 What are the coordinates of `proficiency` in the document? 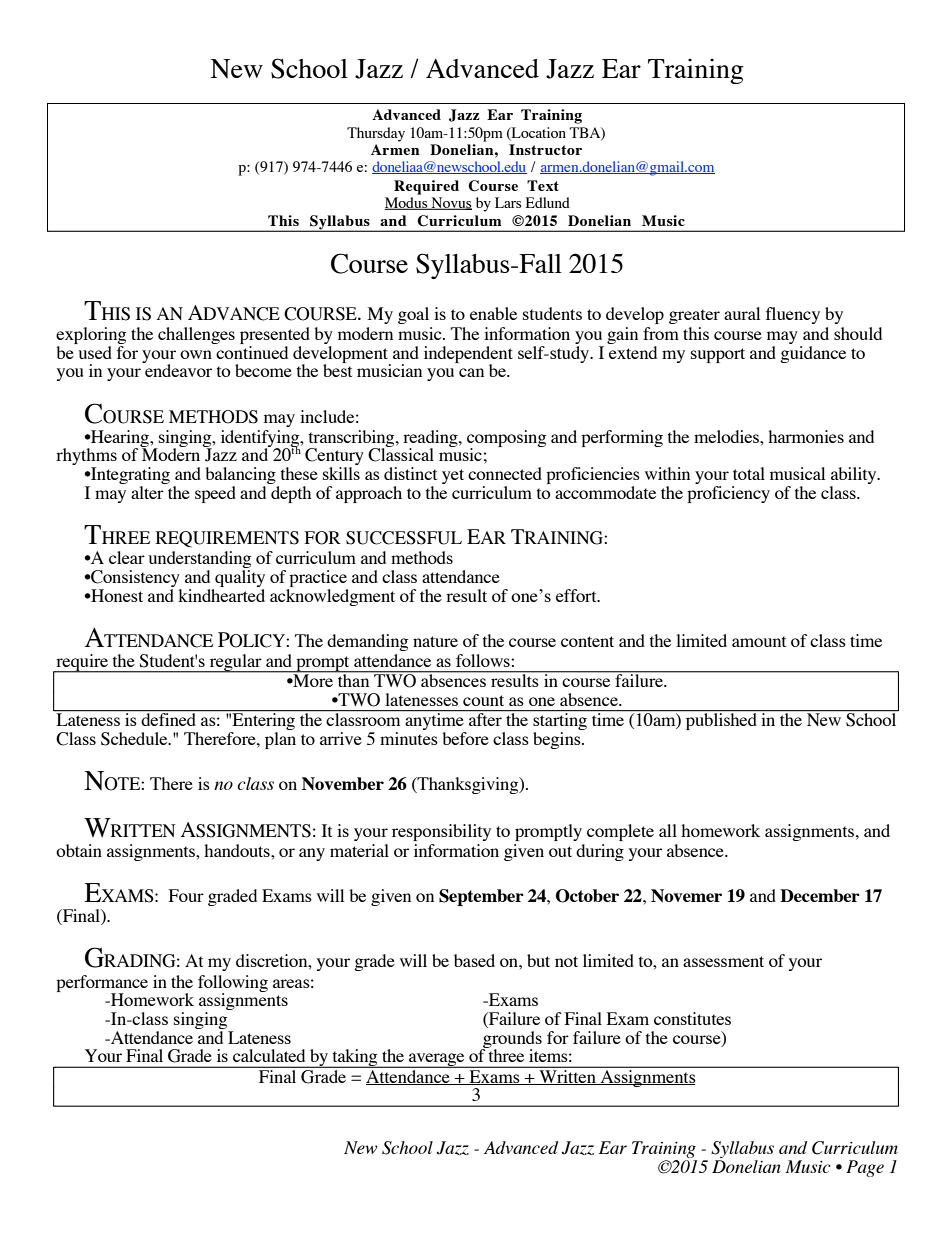 It's located at (728, 494).
